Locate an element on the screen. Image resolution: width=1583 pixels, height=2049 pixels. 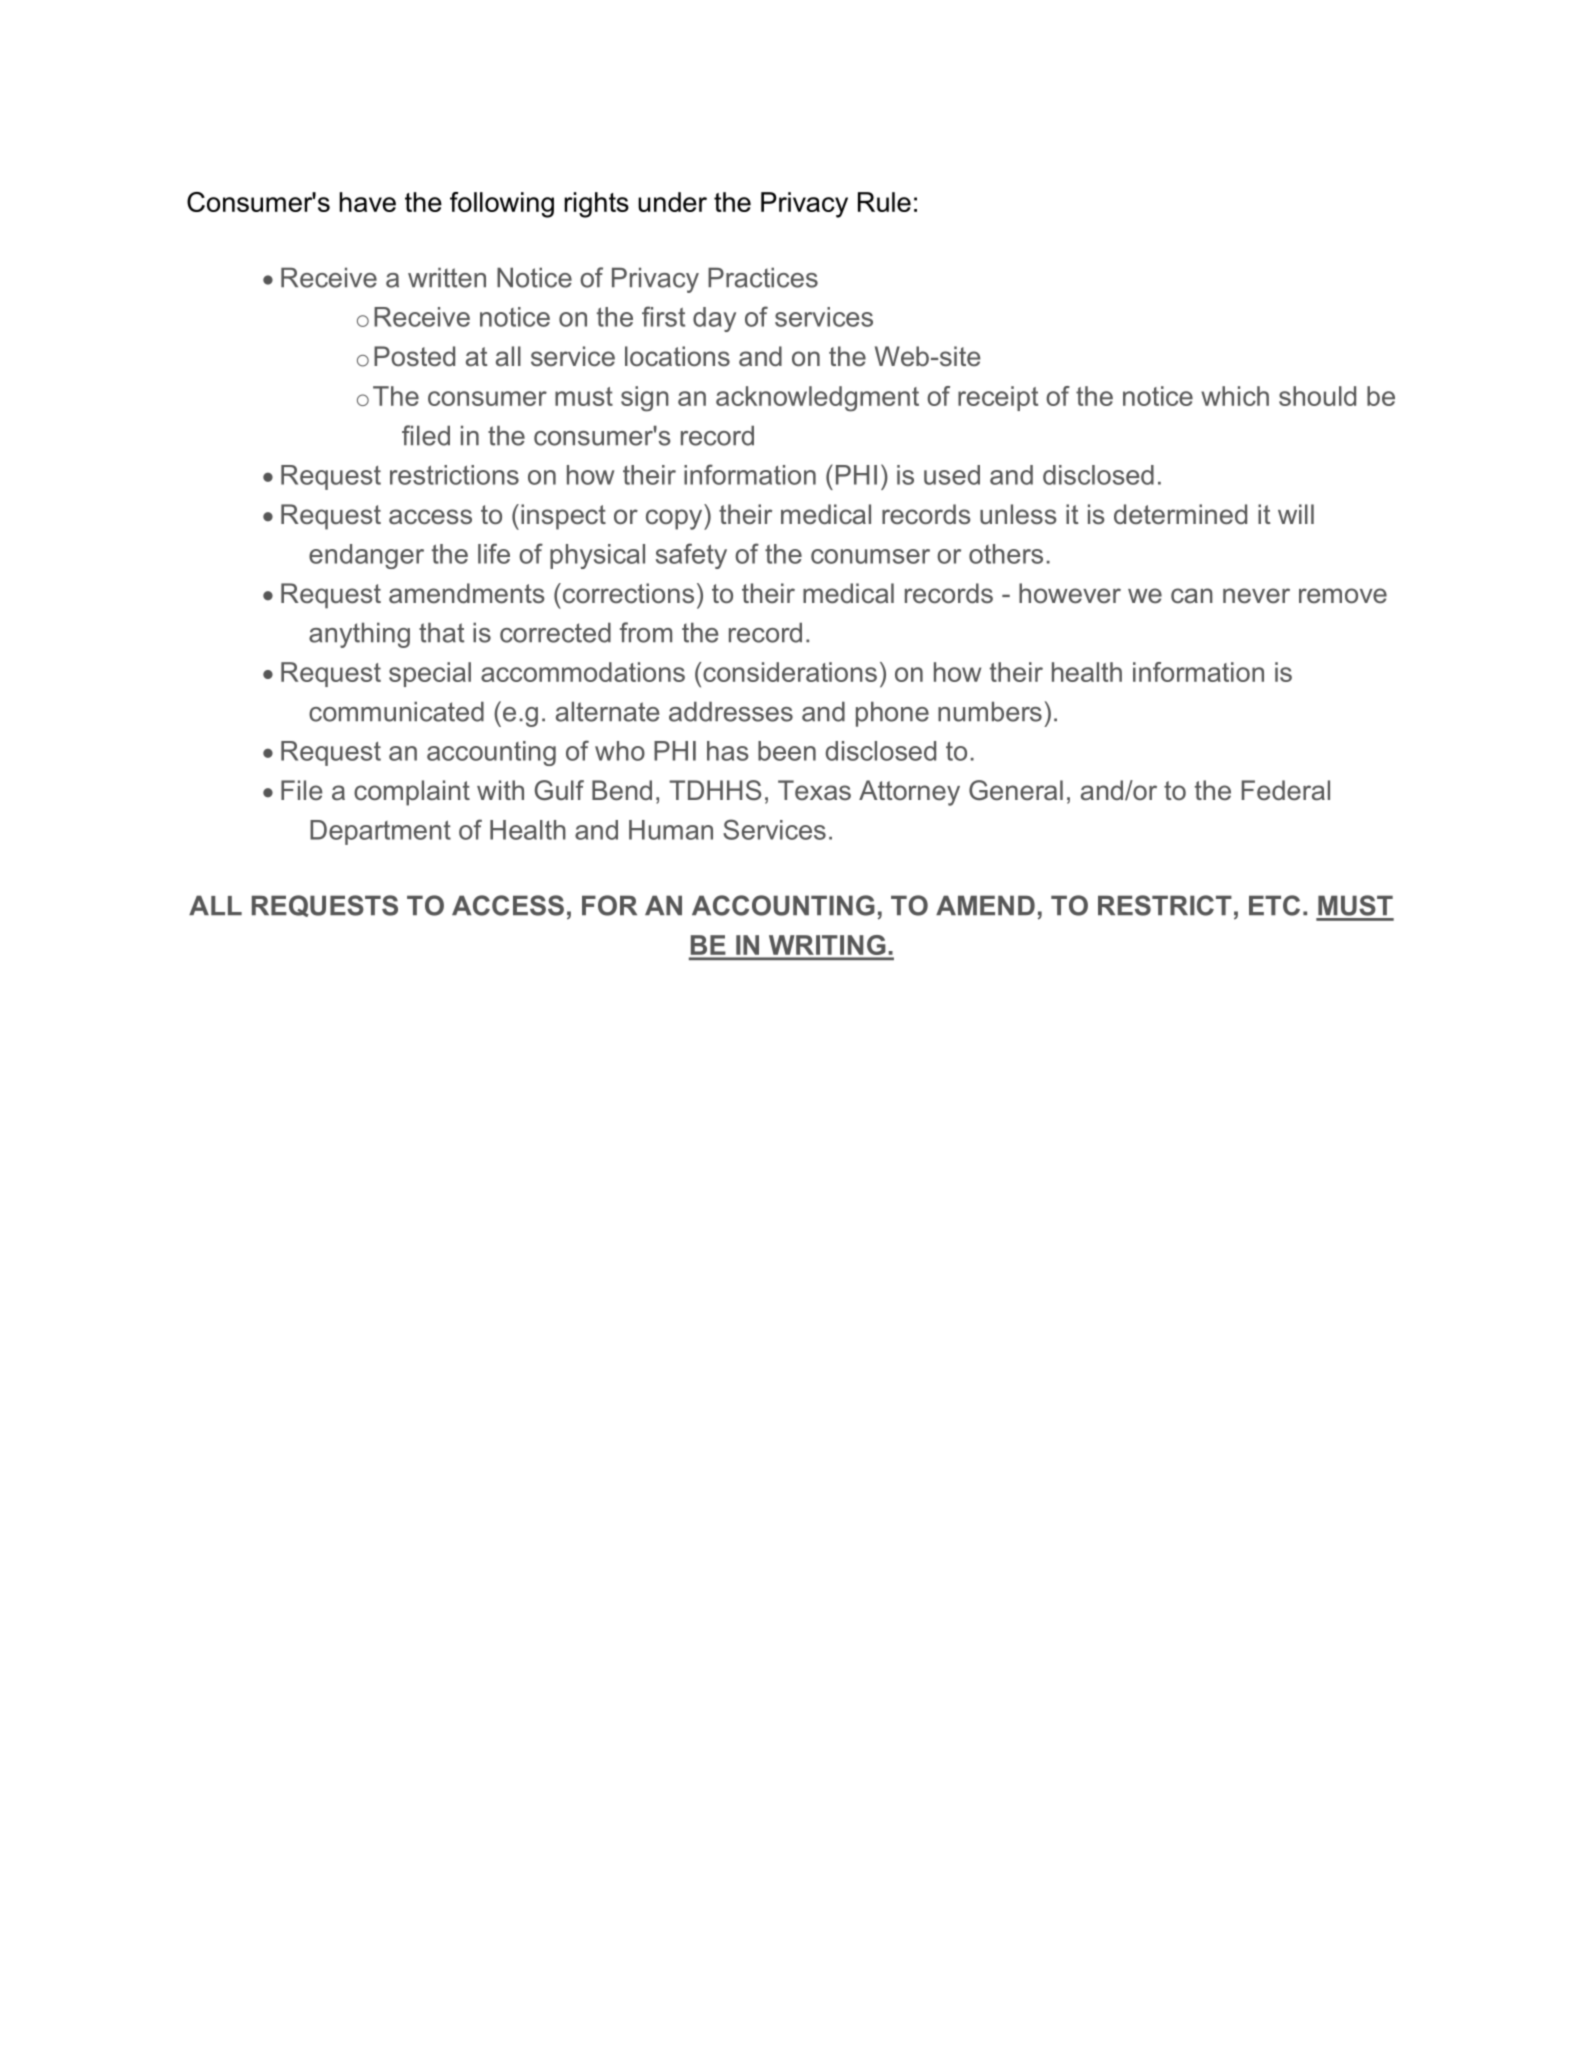
with is located at coordinates (500, 790).
